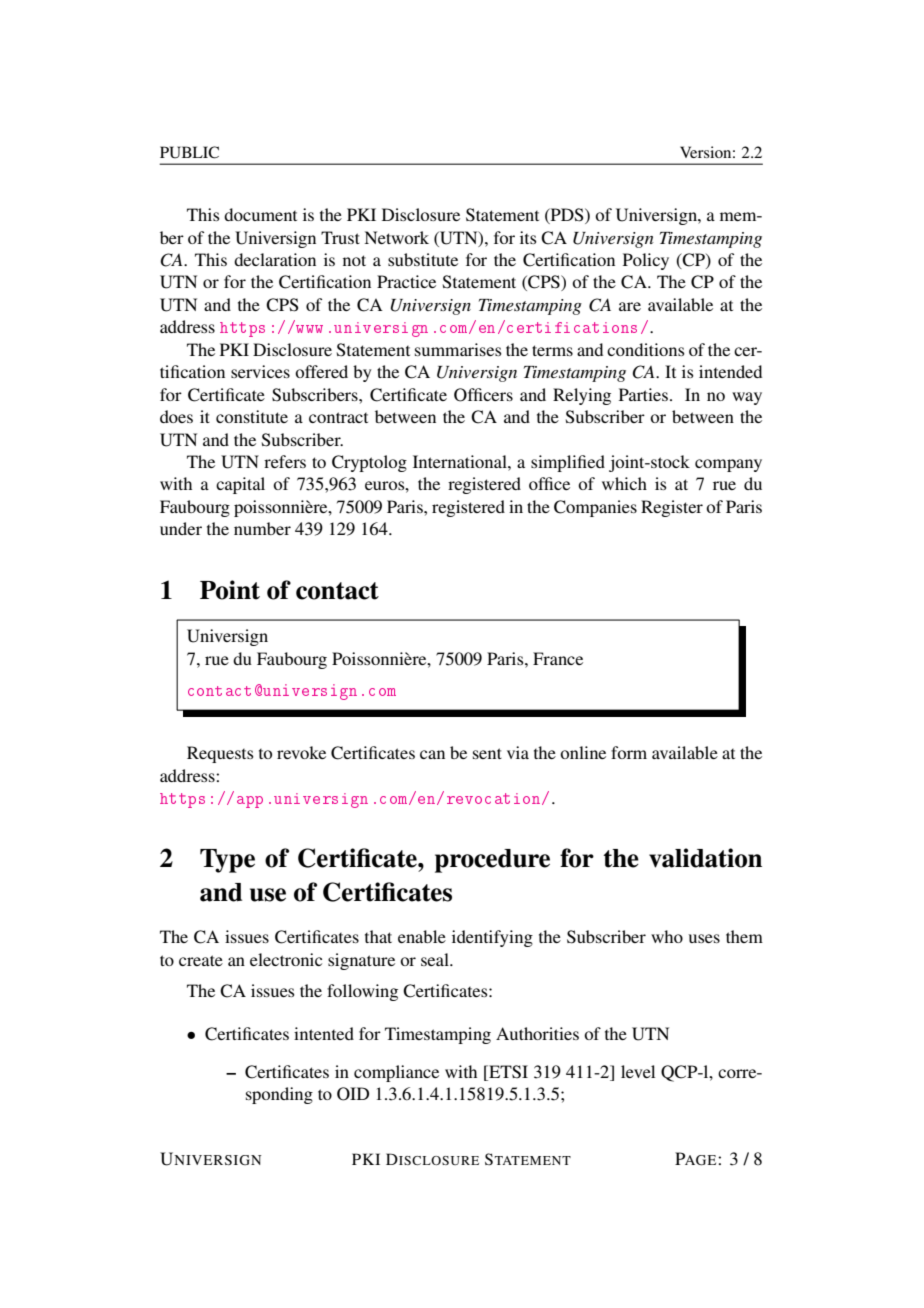  I want to click on Policy, so click(646, 261).
